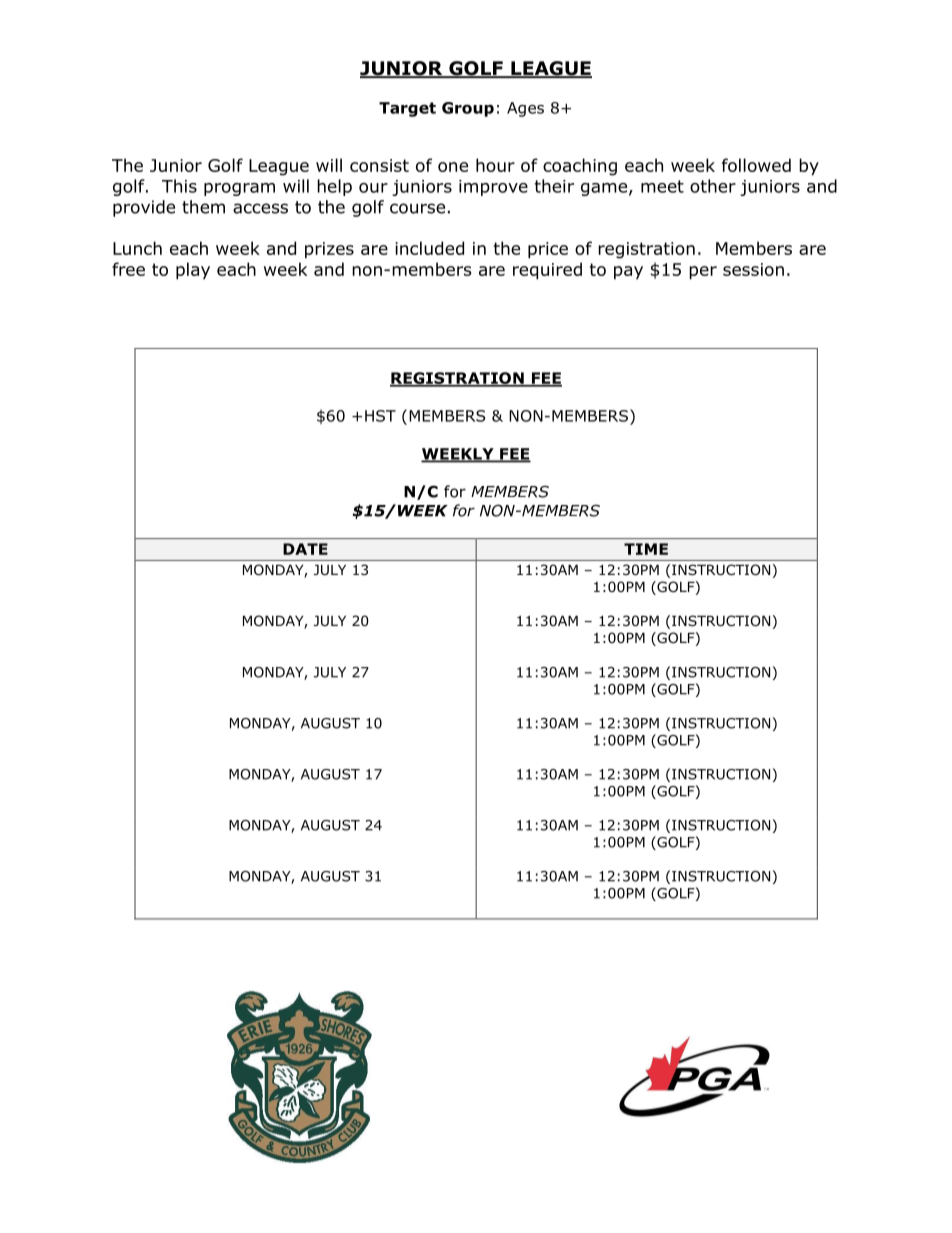  Describe the element at coordinates (646, 549) in the screenshot. I see `TIME` at that location.
